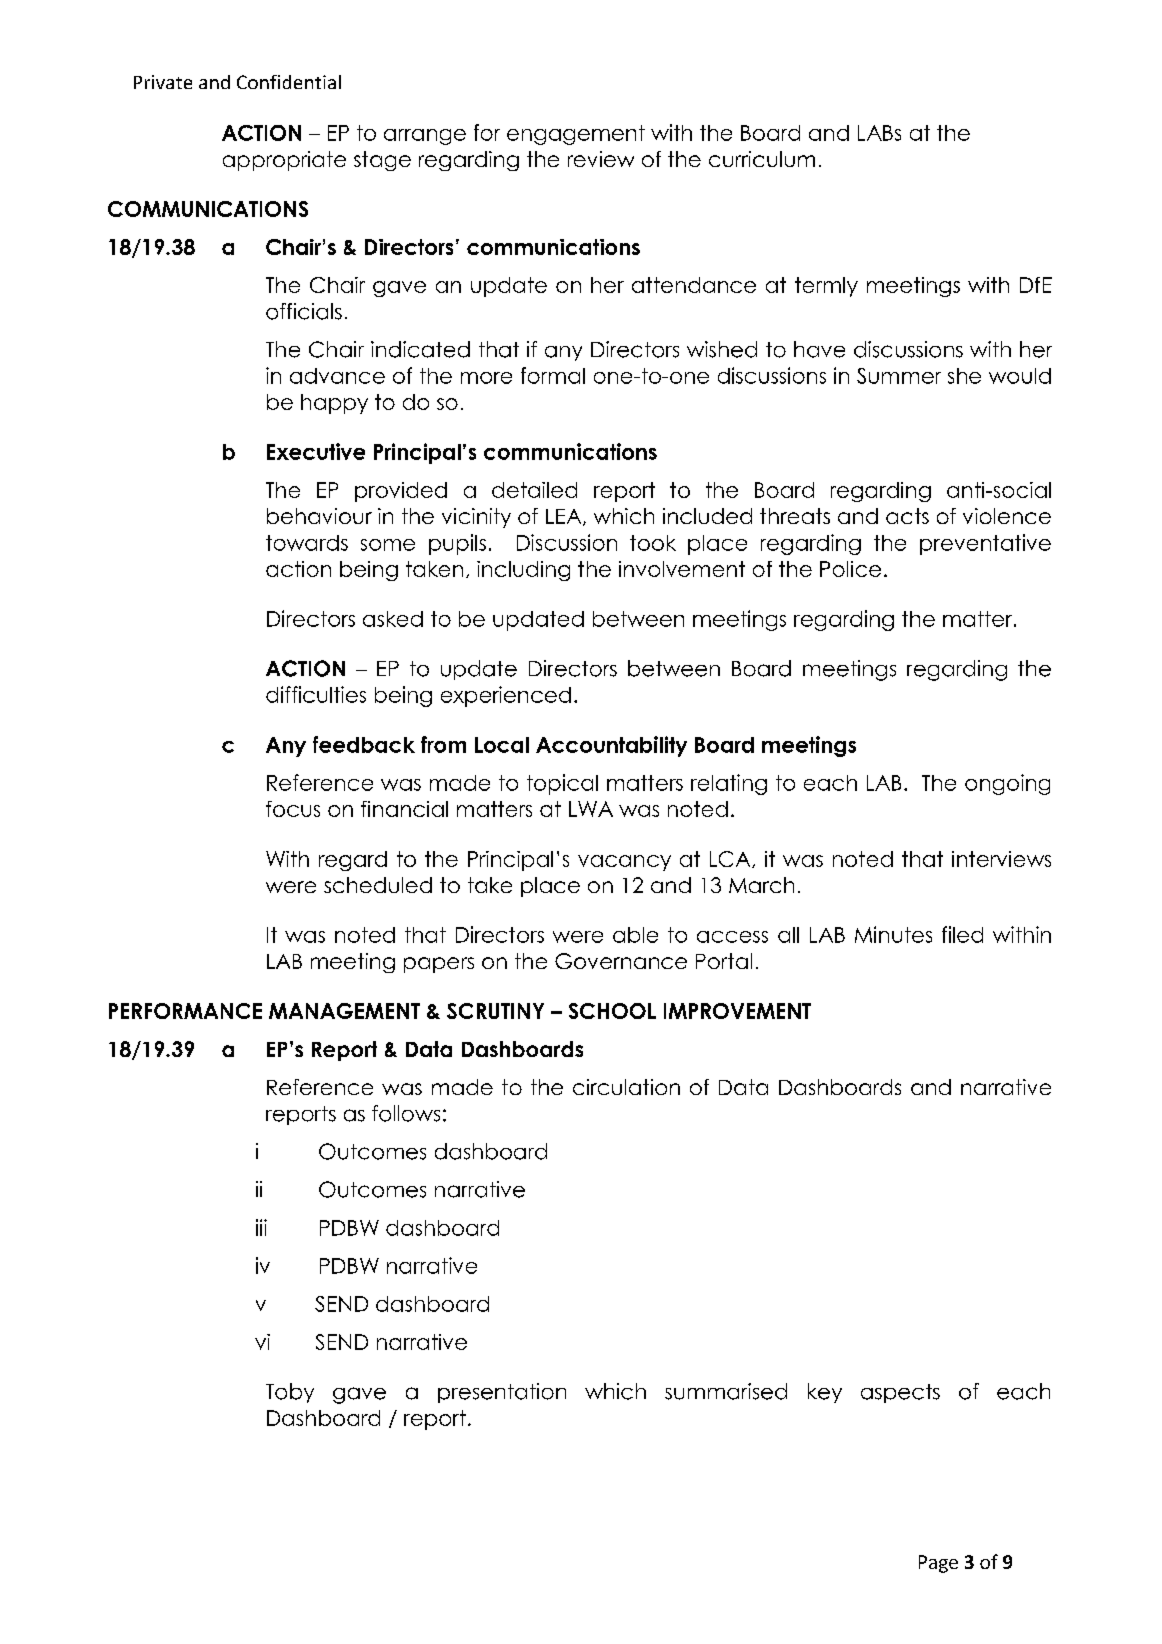 This document has width=1162, height=1644. What do you see at coordinates (316, 451) in the document?
I see `Executive` at bounding box center [316, 451].
